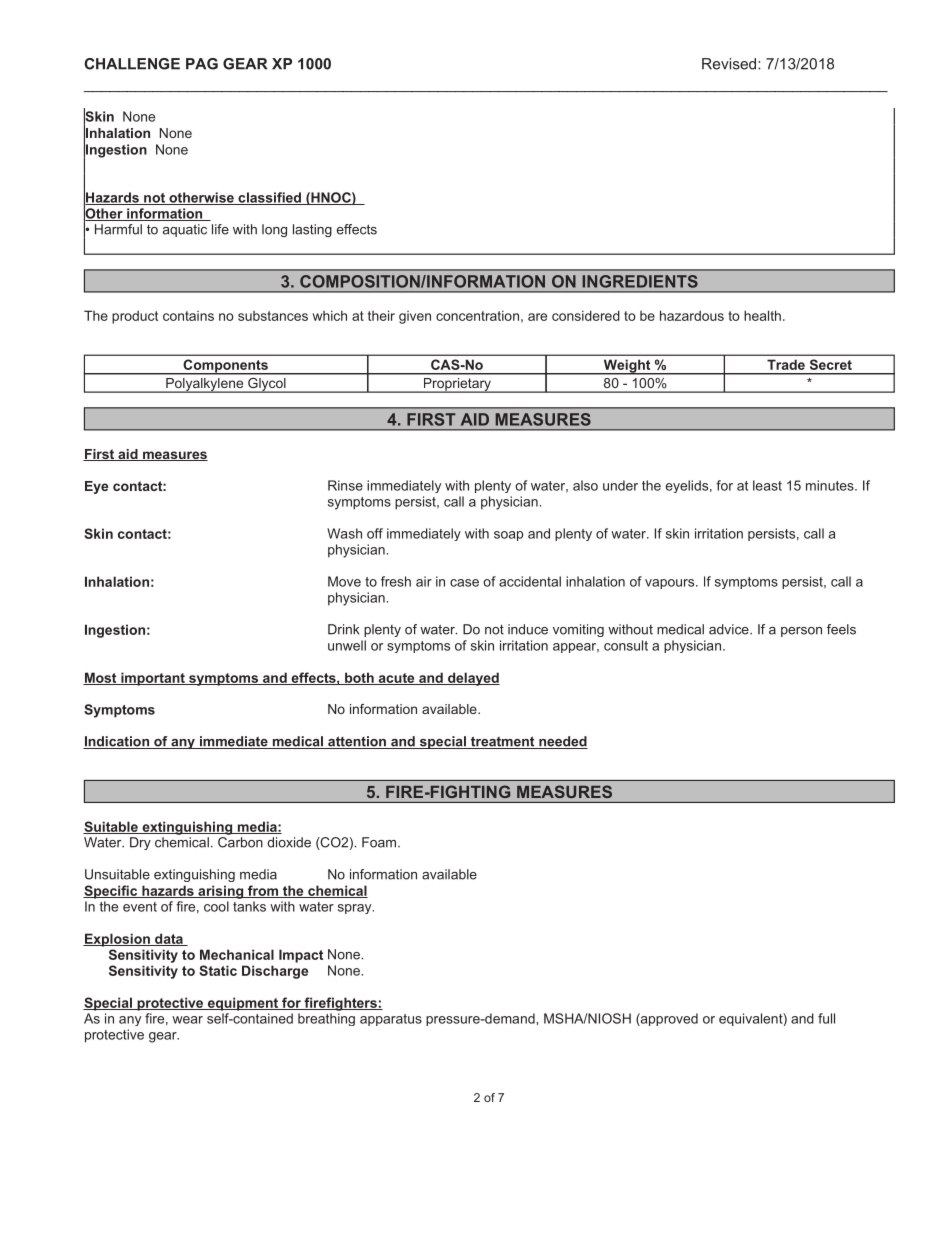 This image has height=1233, width=952. Describe the element at coordinates (225, 367) in the image. I see `Components` at that location.
